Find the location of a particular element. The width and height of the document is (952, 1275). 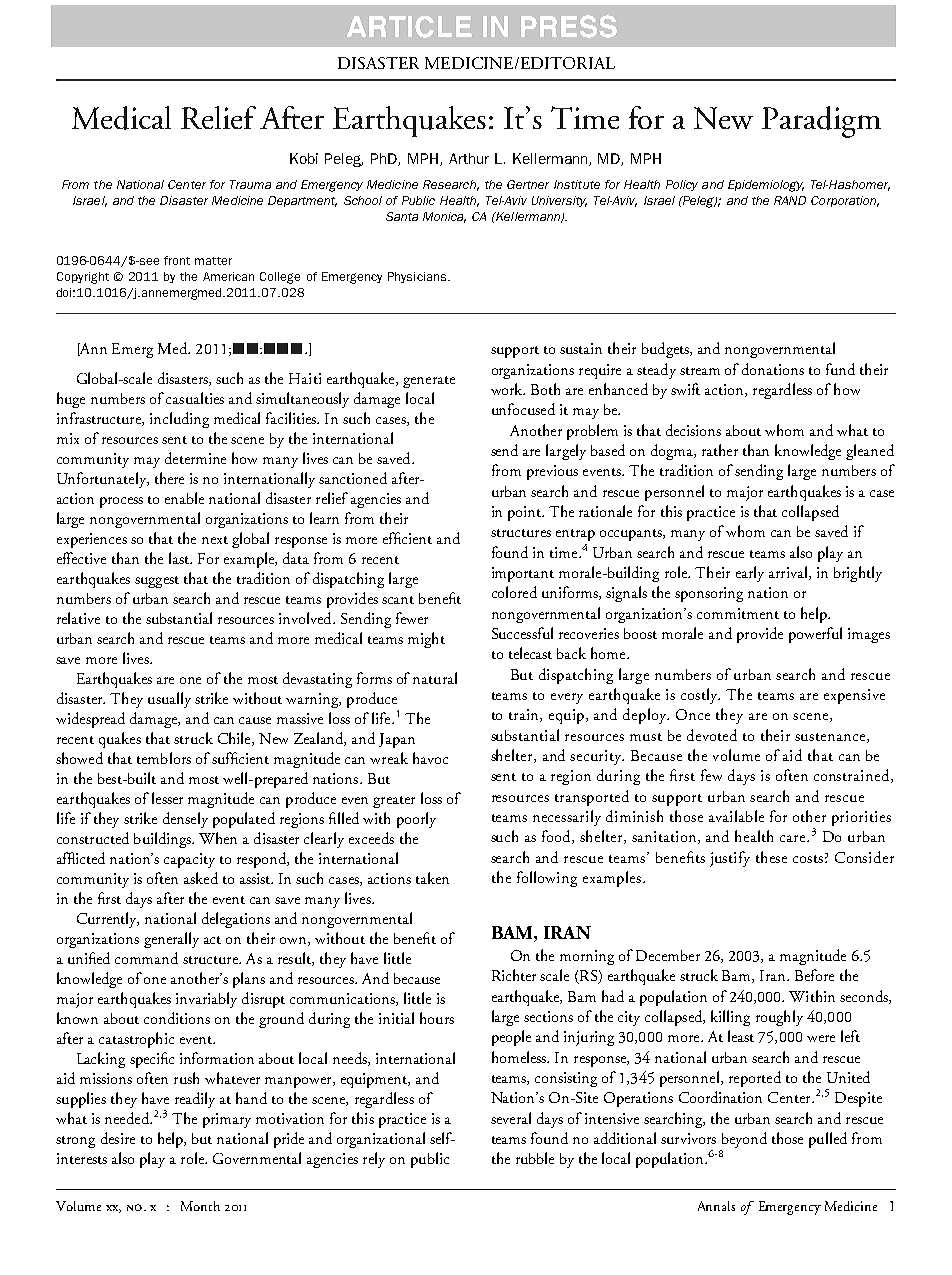

usually is located at coordinates (169, 700).
